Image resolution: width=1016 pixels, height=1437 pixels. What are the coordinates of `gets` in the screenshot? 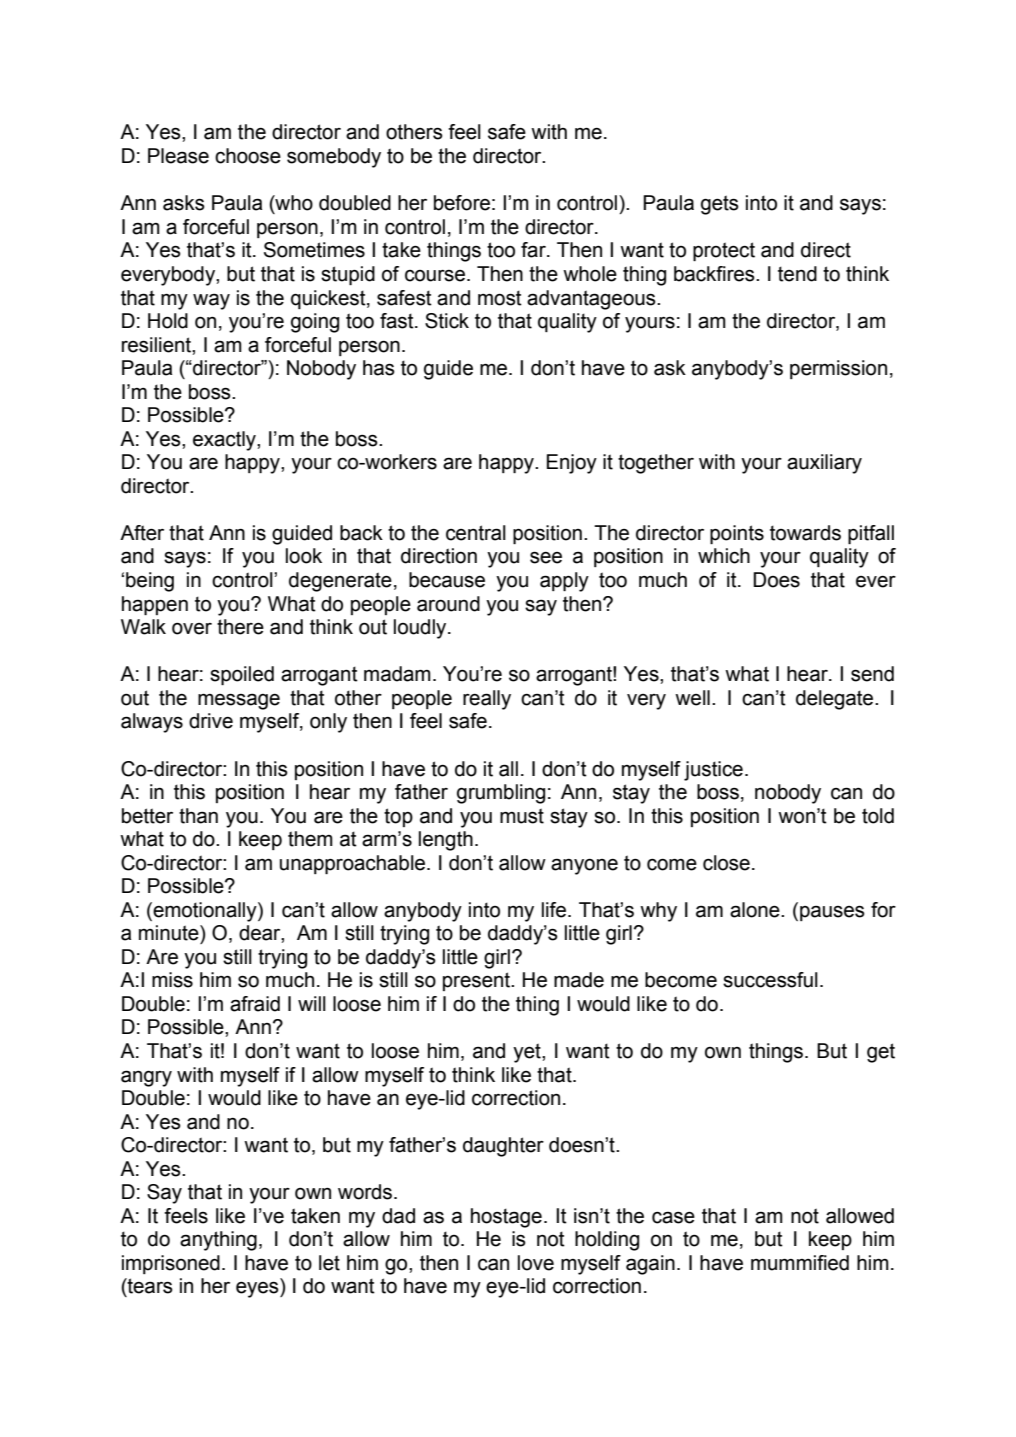 It's located at (720, 205).
